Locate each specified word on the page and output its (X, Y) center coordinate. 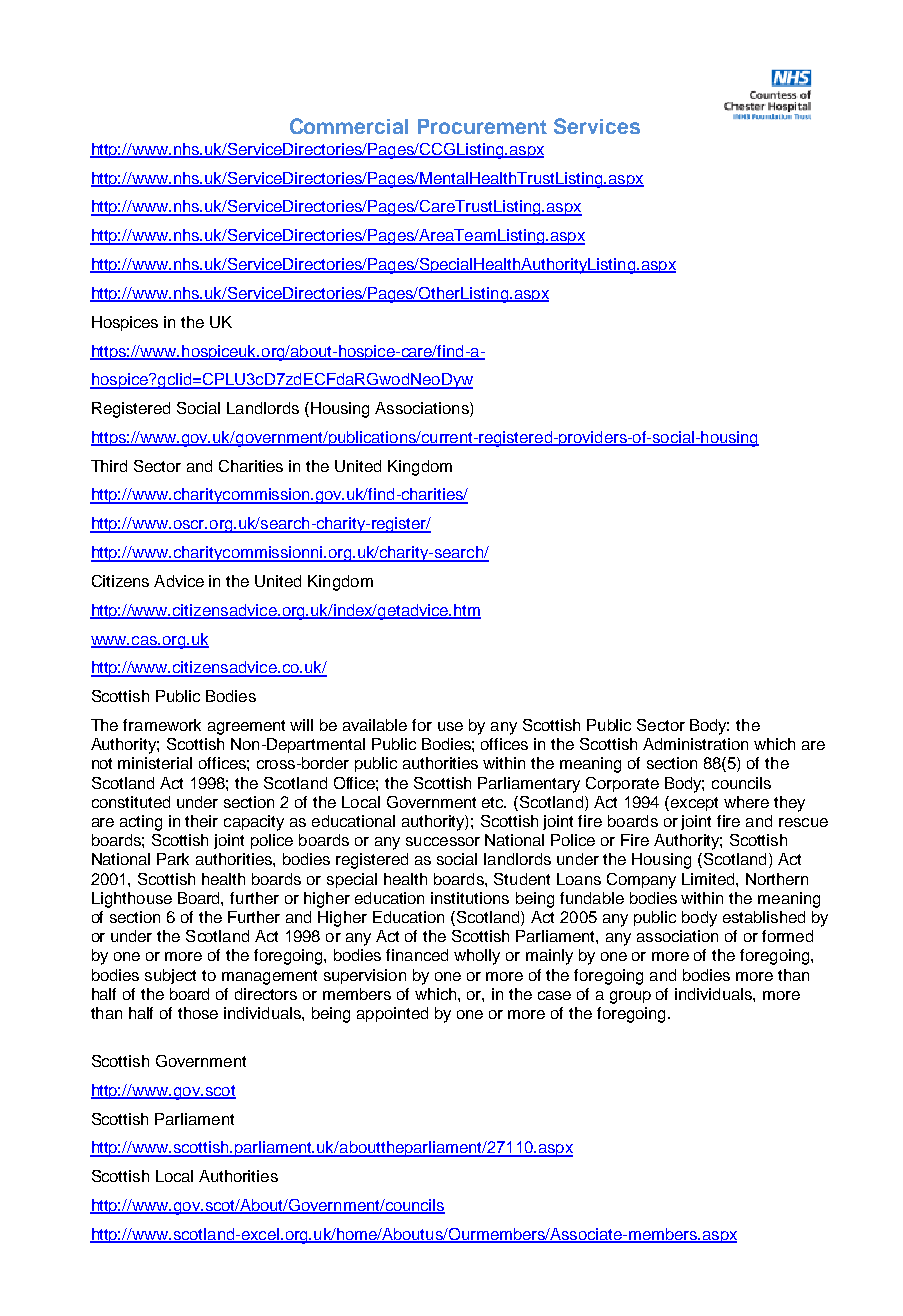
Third (109, 466)
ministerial (155, 763)
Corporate (622, 784)
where (746, 802)
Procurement (482, 126)
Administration (695, 744)
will (301, 725)
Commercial (349, 126)
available (375, 725)
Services (597, 126)
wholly (477, 957)
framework (162, 725)
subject (170, 976)
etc (494, 802)
